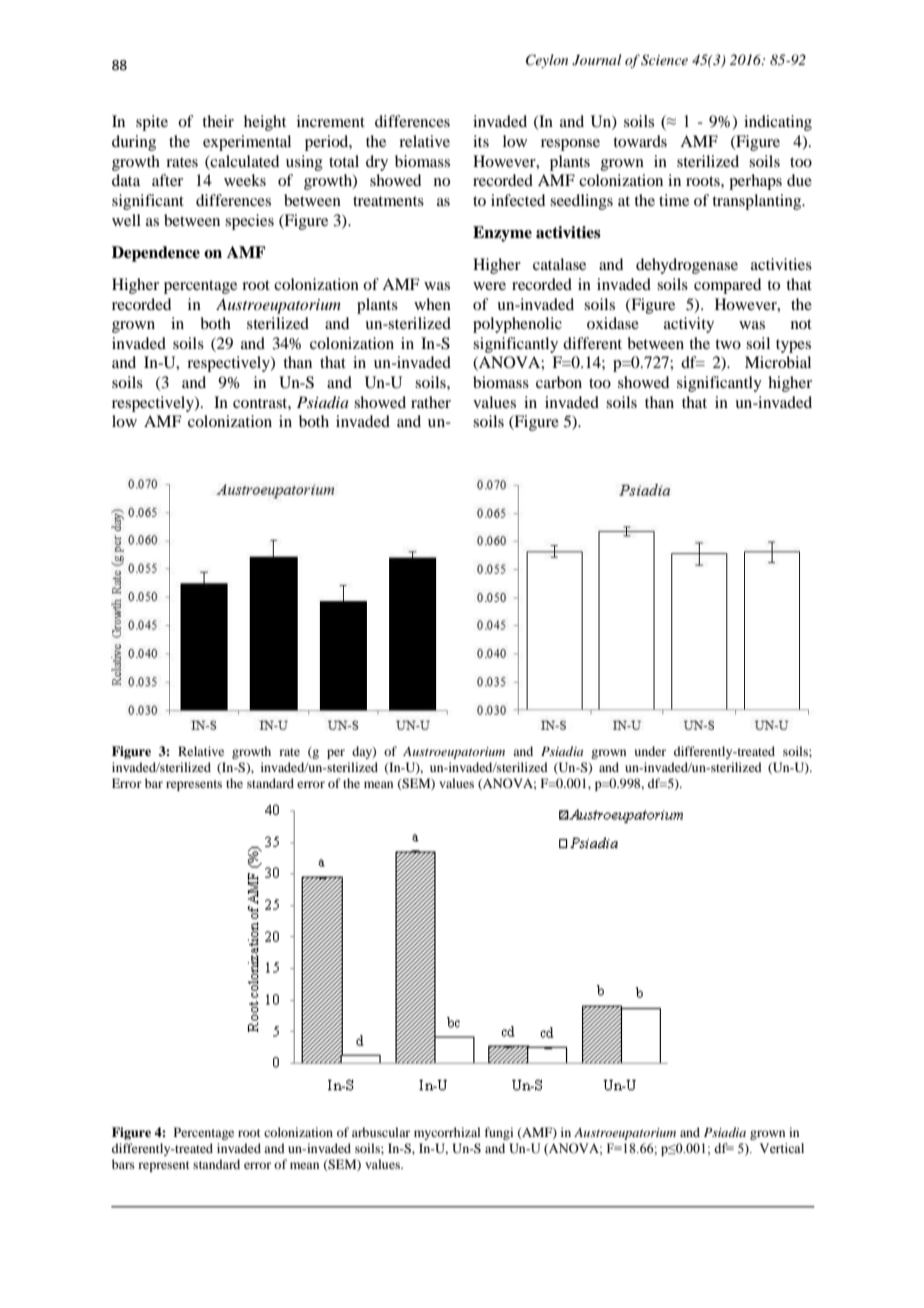 The height and width of the image is (1308, 924). Describe the element at coordinates (650, 751) in the image. I see `under` at that location.
